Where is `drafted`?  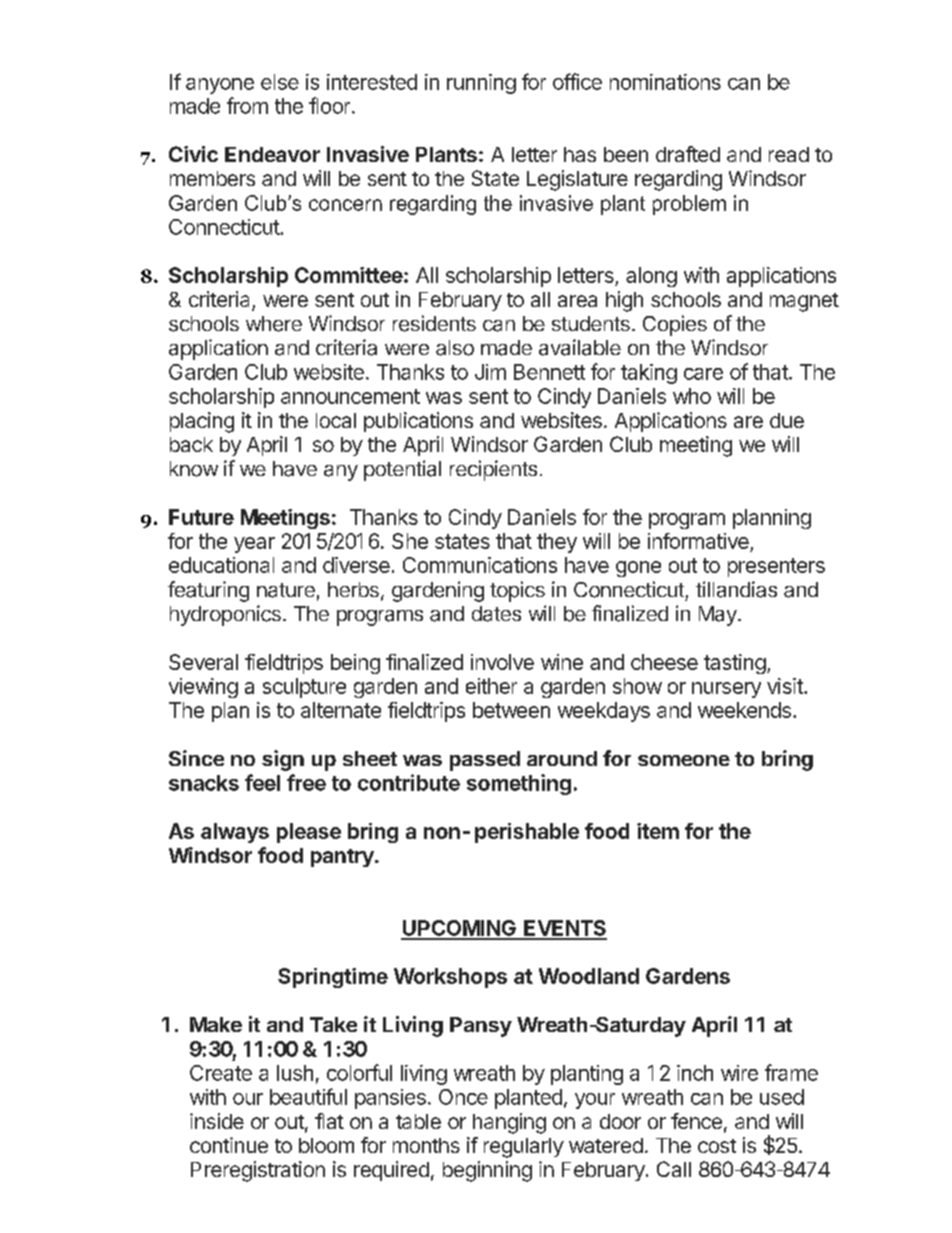 drafted is located at coordinates (688, 154).
